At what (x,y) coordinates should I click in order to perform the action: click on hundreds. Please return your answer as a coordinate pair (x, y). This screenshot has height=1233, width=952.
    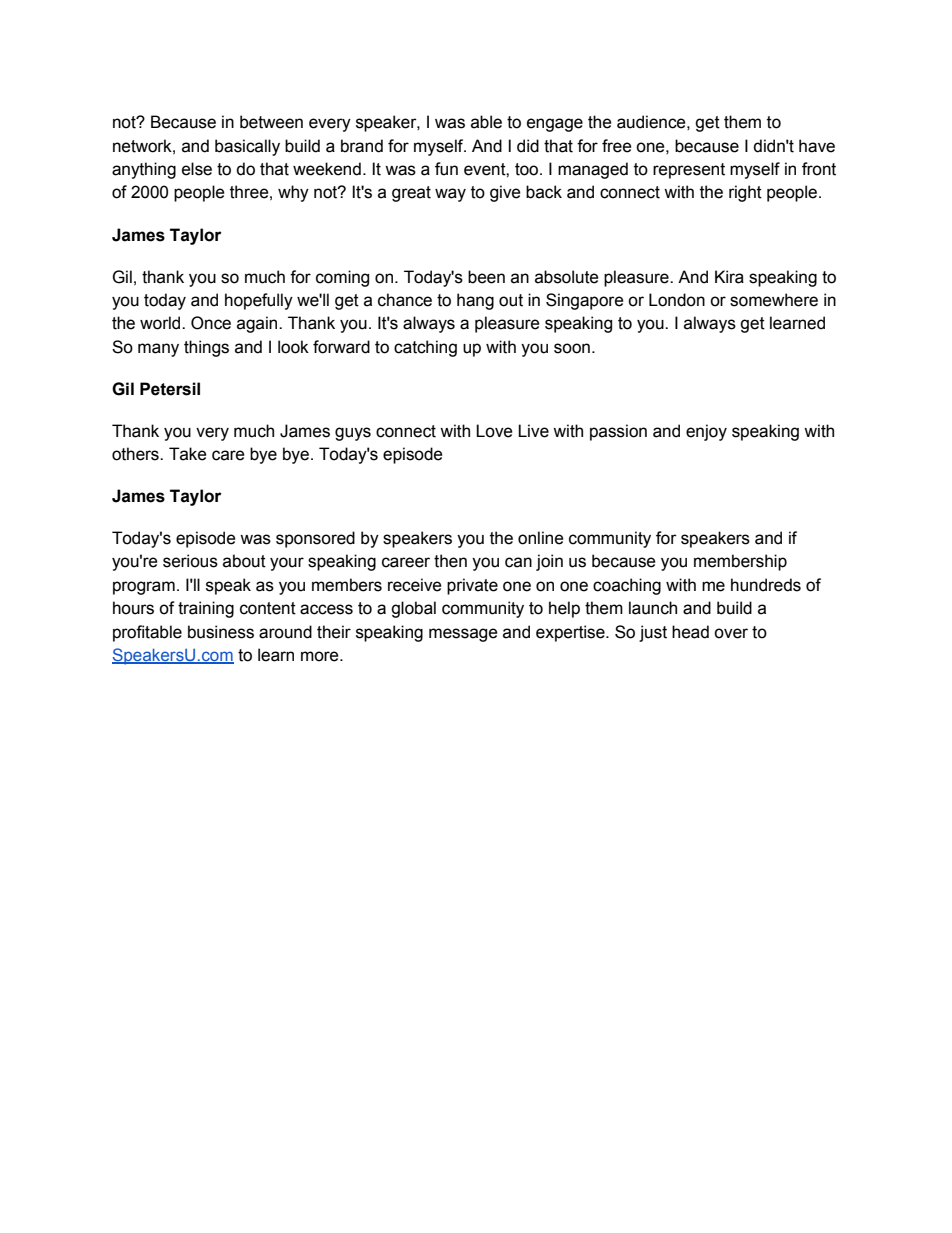
    Looking at the image, I should click on (766, 585).
